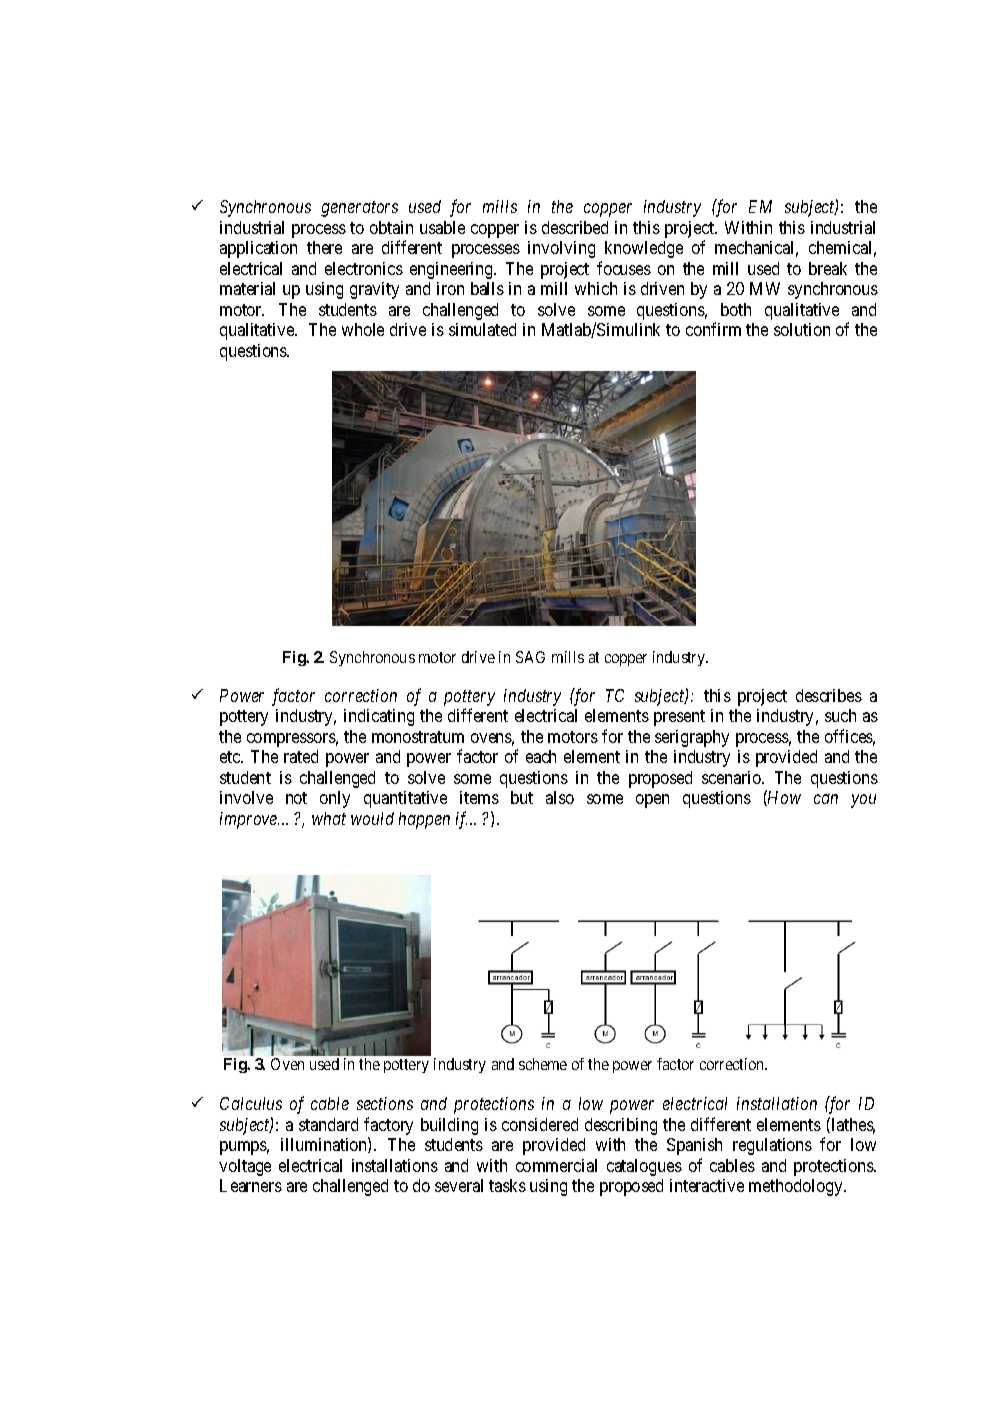  I want to click on what, so click(329, 818).
